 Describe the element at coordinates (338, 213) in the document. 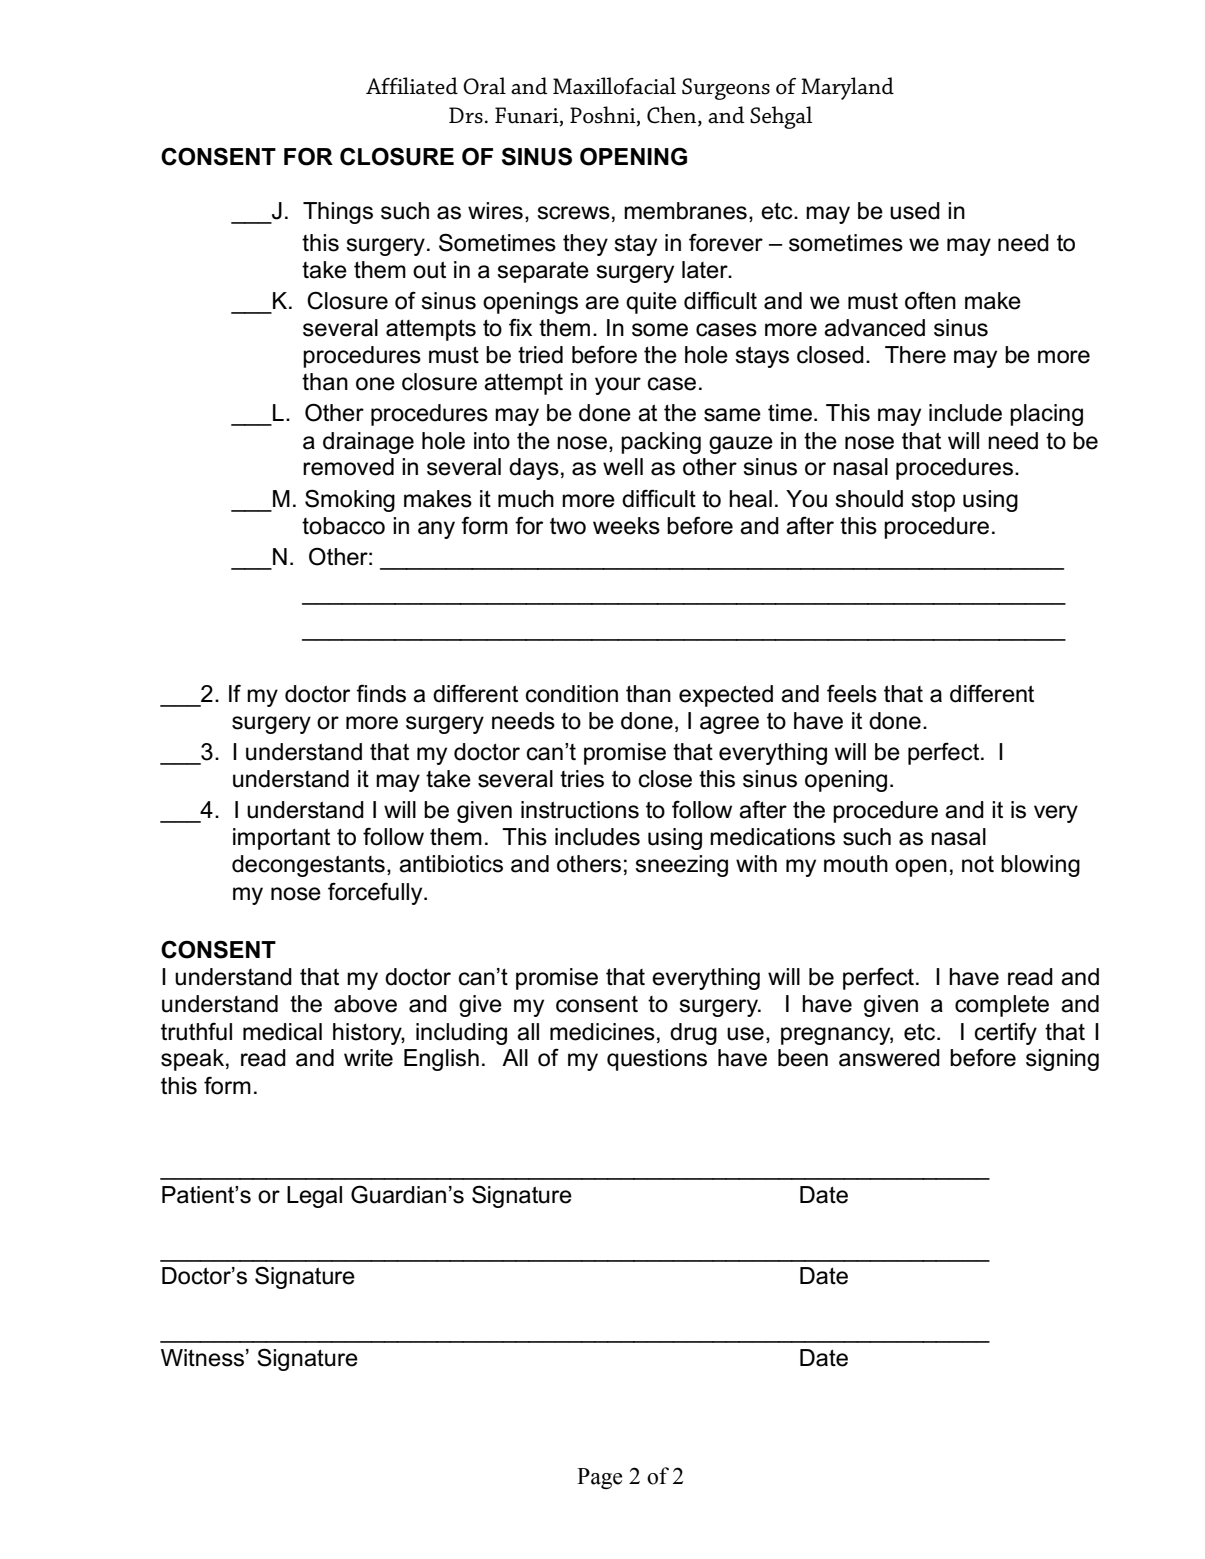

I see `Things` at that location.
